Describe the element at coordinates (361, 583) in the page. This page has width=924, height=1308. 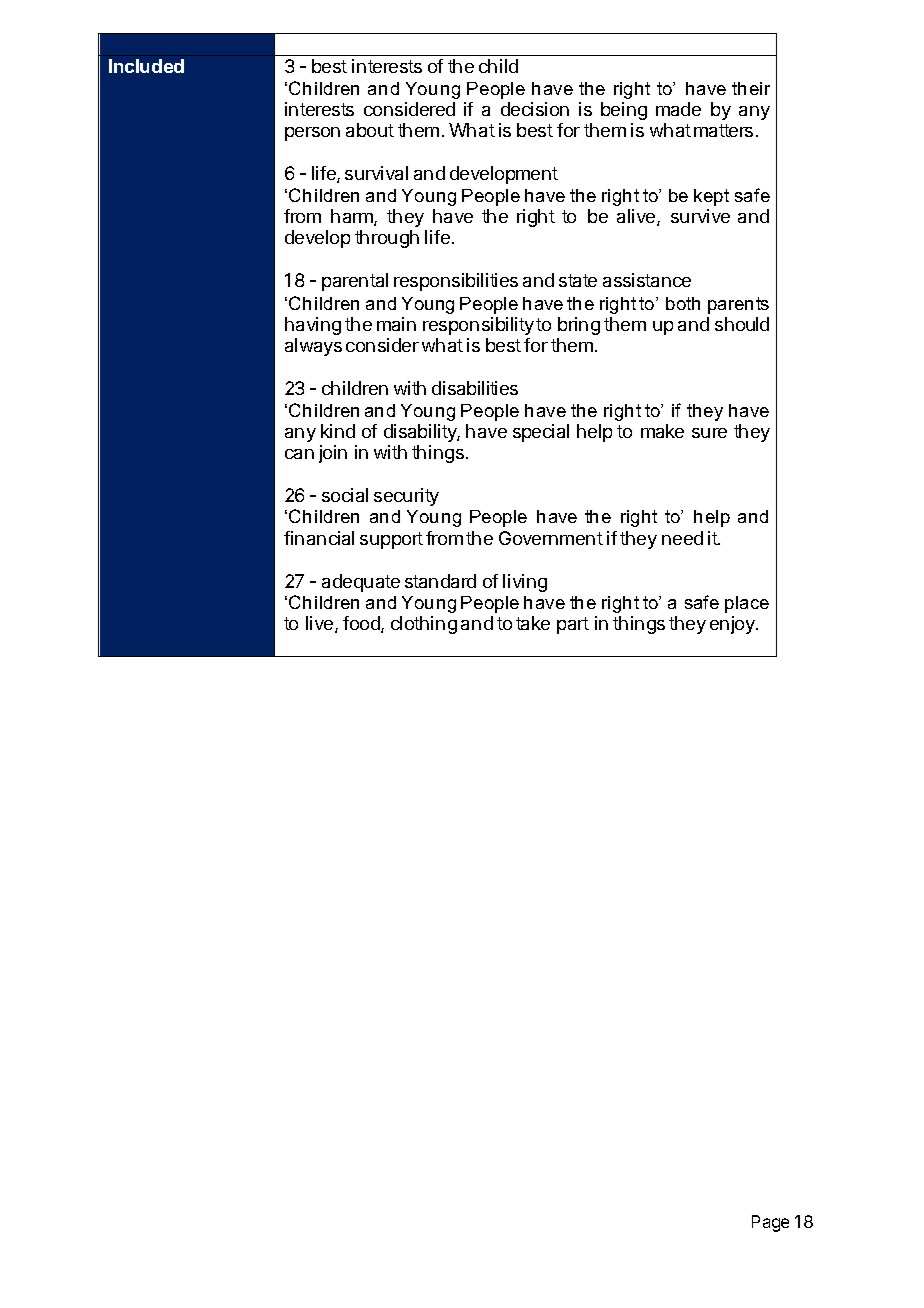
I see `adequate` at that location.
